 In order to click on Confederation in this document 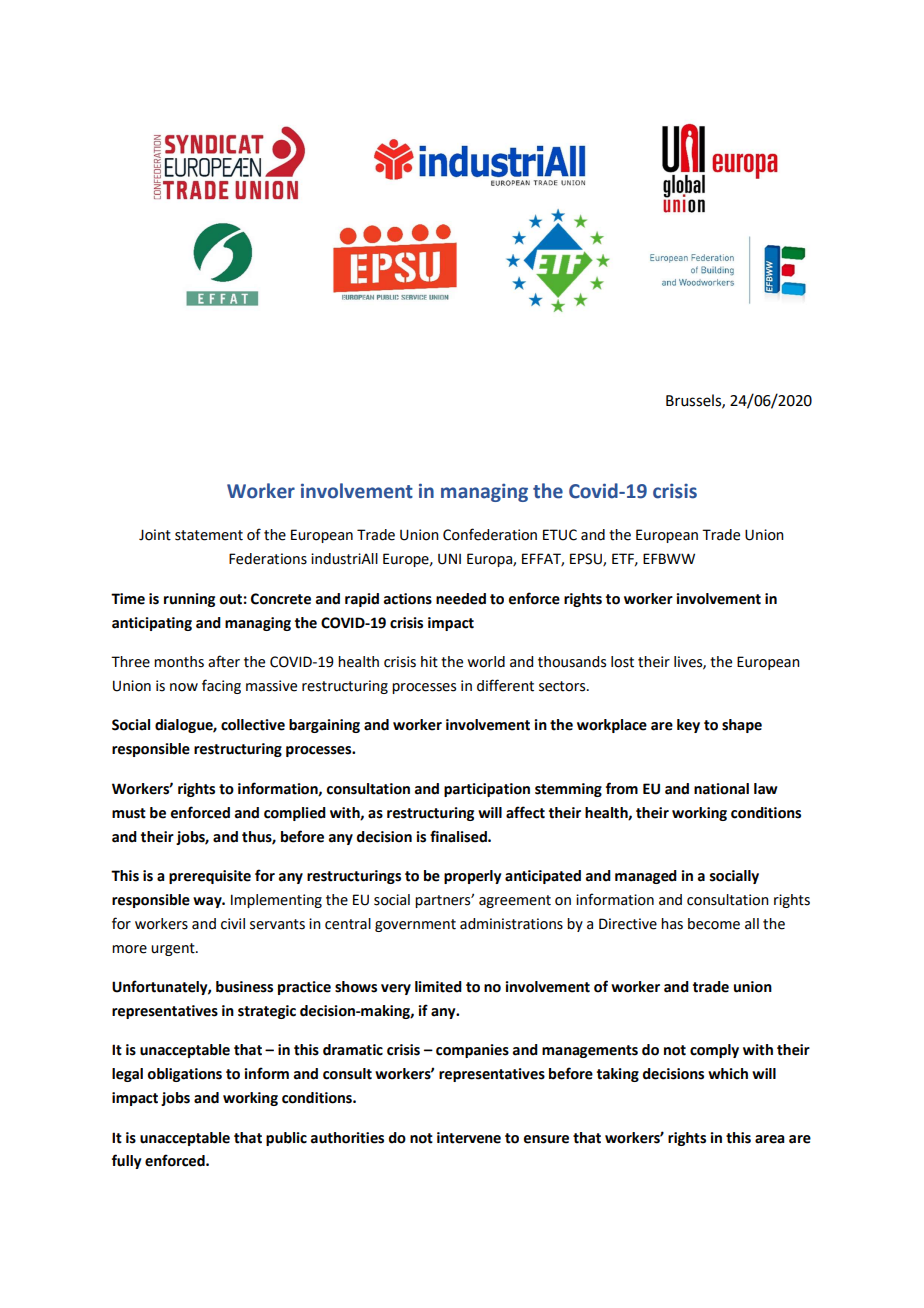, I will do `click(490, 534)`.
